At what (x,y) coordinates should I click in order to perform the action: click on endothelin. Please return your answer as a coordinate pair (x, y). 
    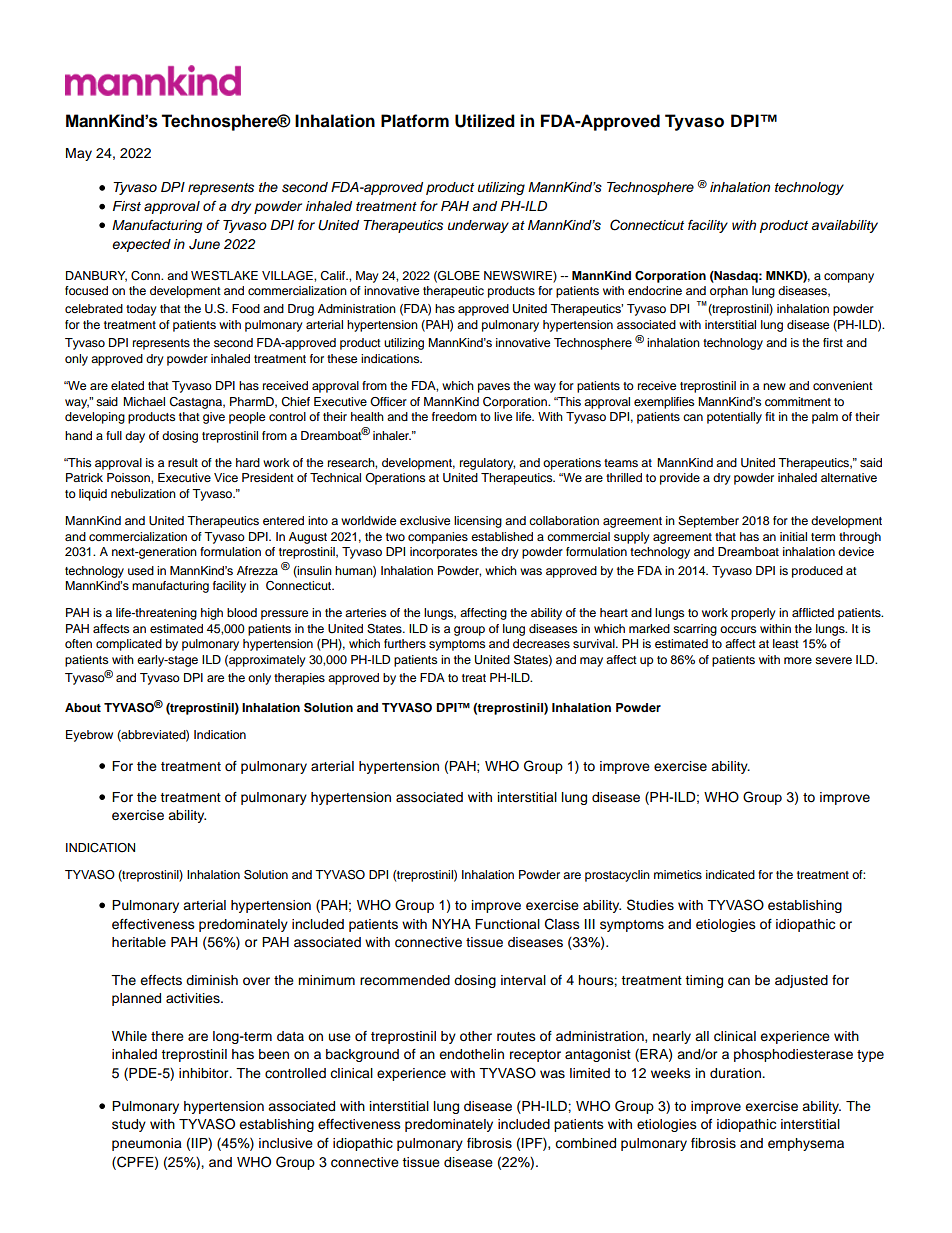
    Looking at the image, I should click on (471, 1054).
